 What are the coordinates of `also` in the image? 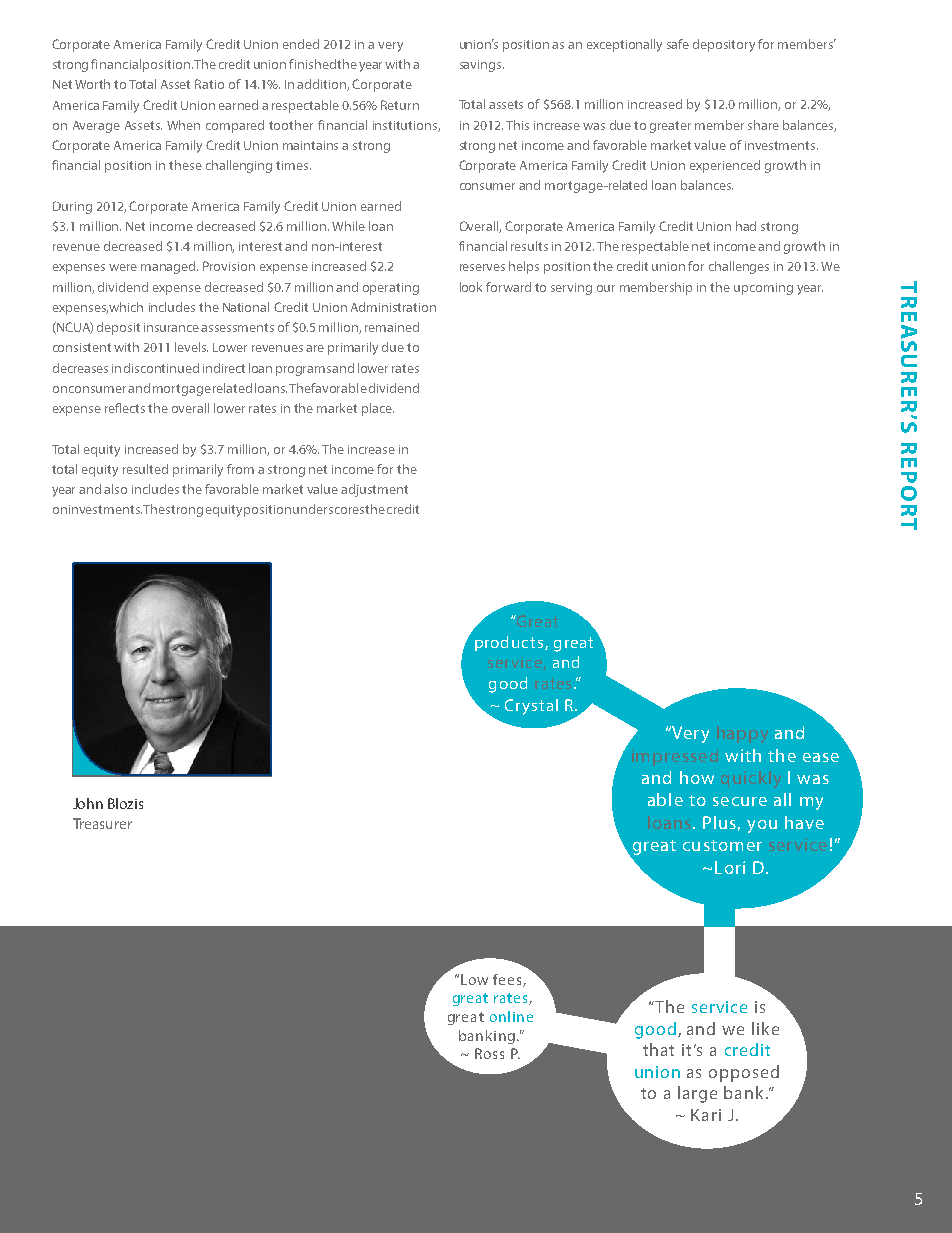 It's located at (115, 489).
